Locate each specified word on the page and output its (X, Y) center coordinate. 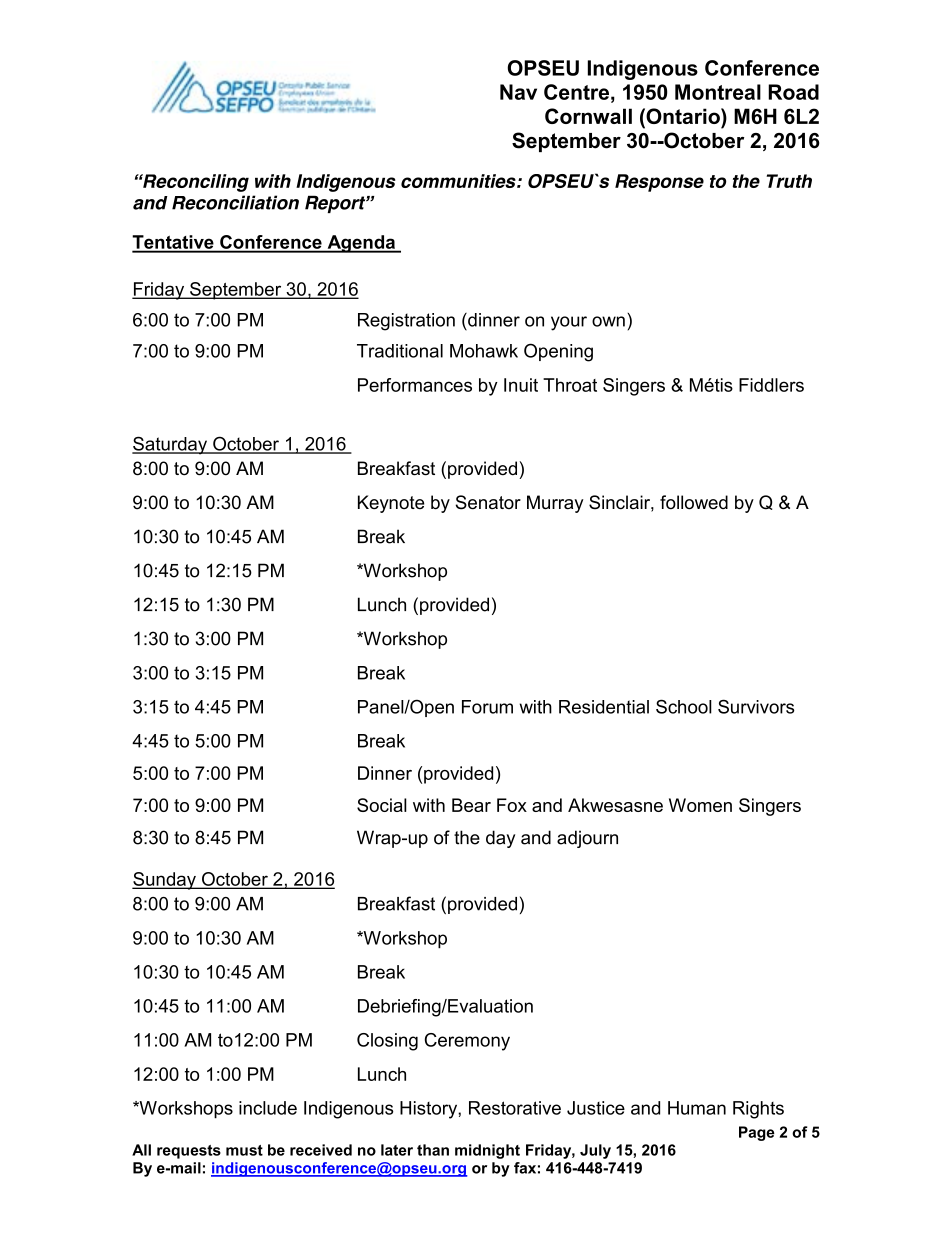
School (684, 706)
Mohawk (484, 351)
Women (700, 805)
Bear (471, 805)
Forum (487, 707)
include (268, 1108)
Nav (518, 92)
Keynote (391, 504)
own (608, 321)
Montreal (718, 92)
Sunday (165, 881)
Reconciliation (235, 202)
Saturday (171, 445)
